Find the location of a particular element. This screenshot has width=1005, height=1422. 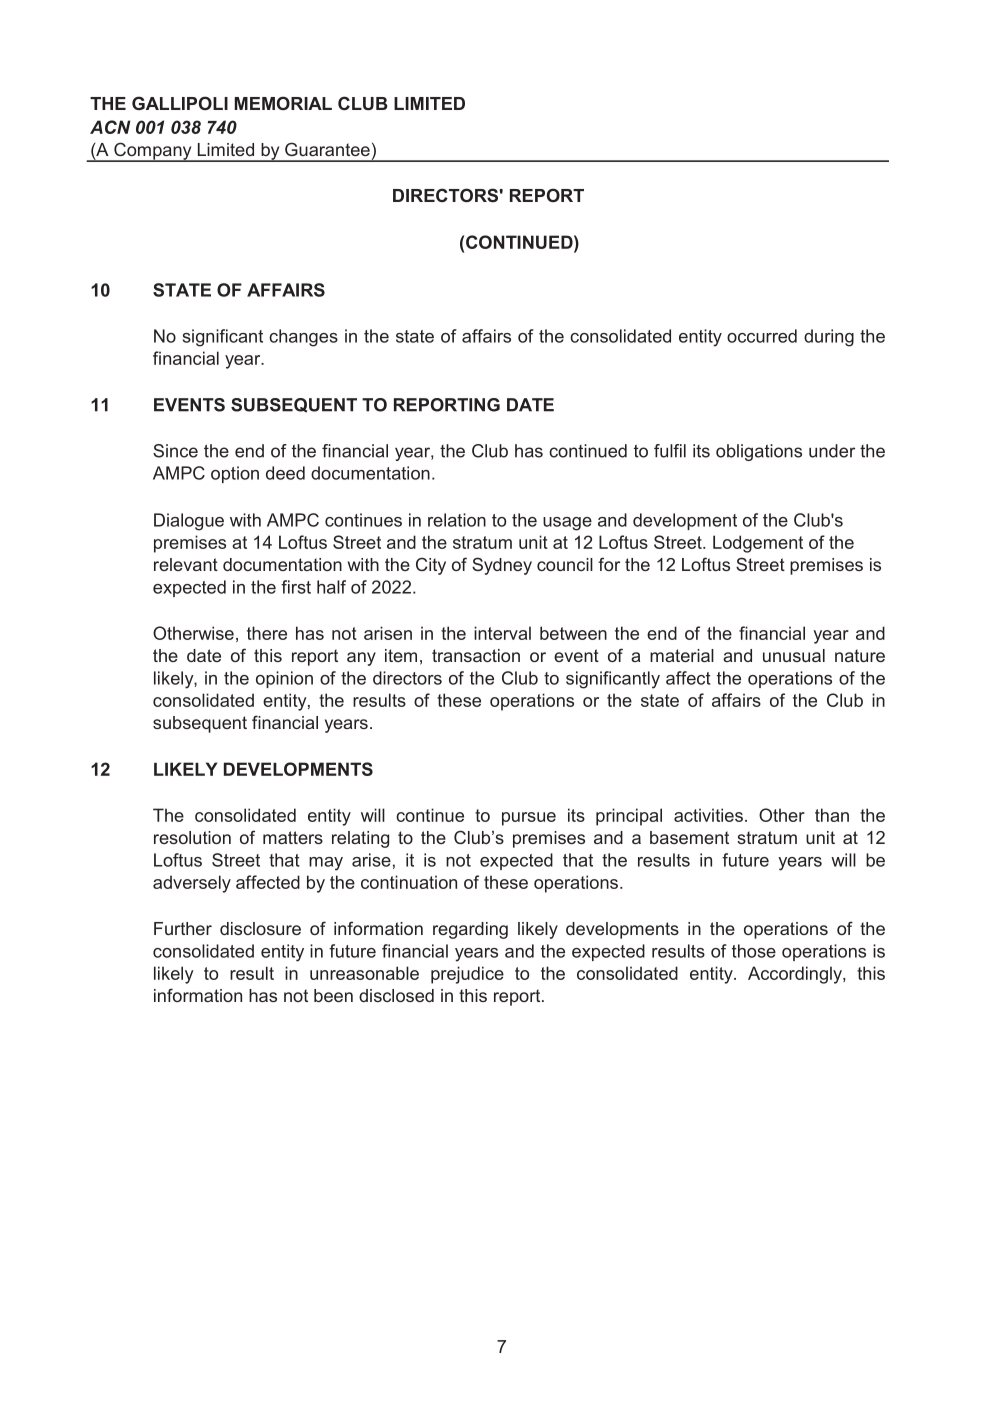

prejudice is located at coordinates (467, 975).
